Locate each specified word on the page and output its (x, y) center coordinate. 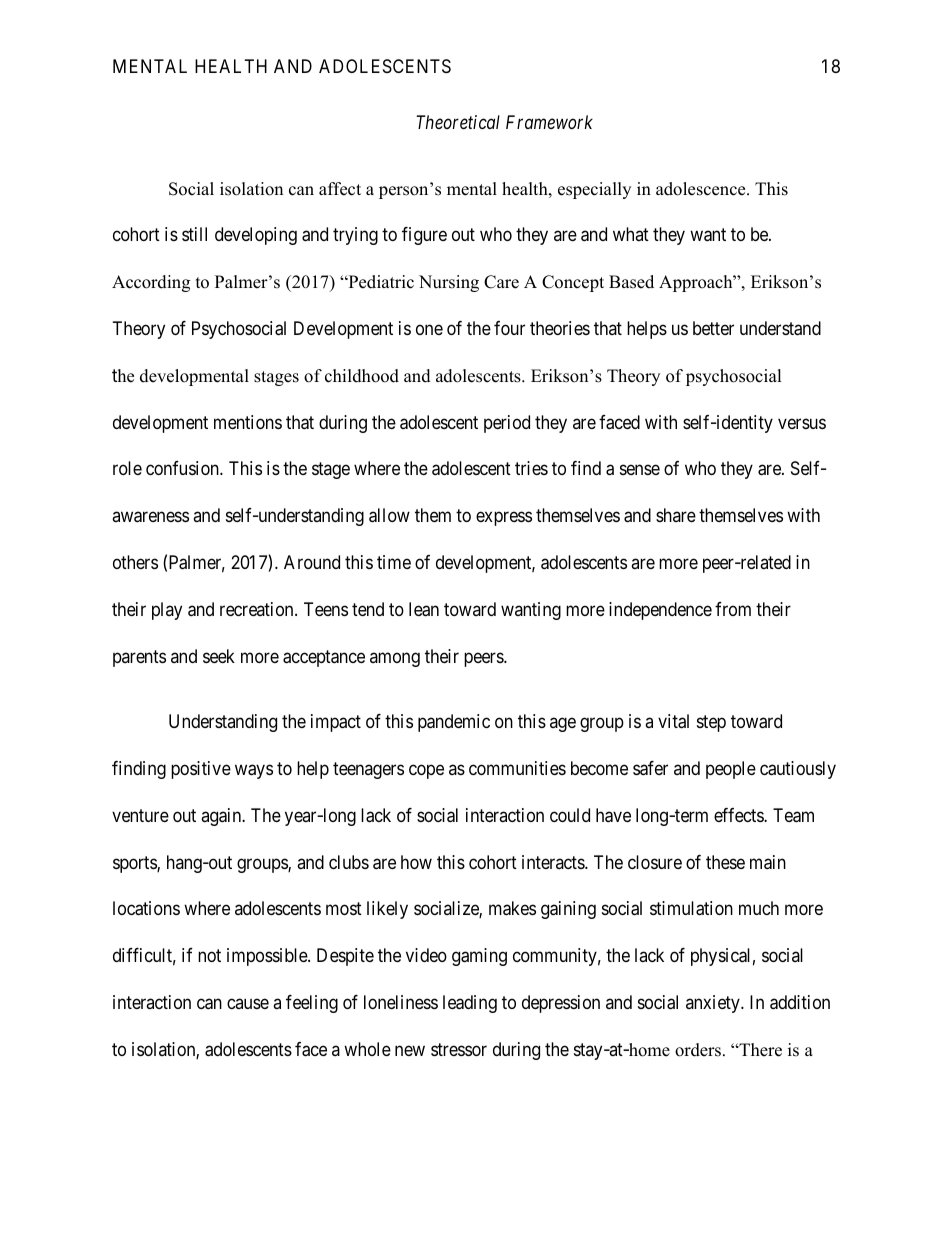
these (725, 862)
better (713, 328)
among (395, 659)
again (222, 817)
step (711, 723)
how (416, 862)
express (504, 519)
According (151, 283)
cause (248, 1004)
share (676, 515)
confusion (183, 468)
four (509, 328)
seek (219, 656)
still (194, 234)
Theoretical (458, 122)
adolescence (702, 189)
